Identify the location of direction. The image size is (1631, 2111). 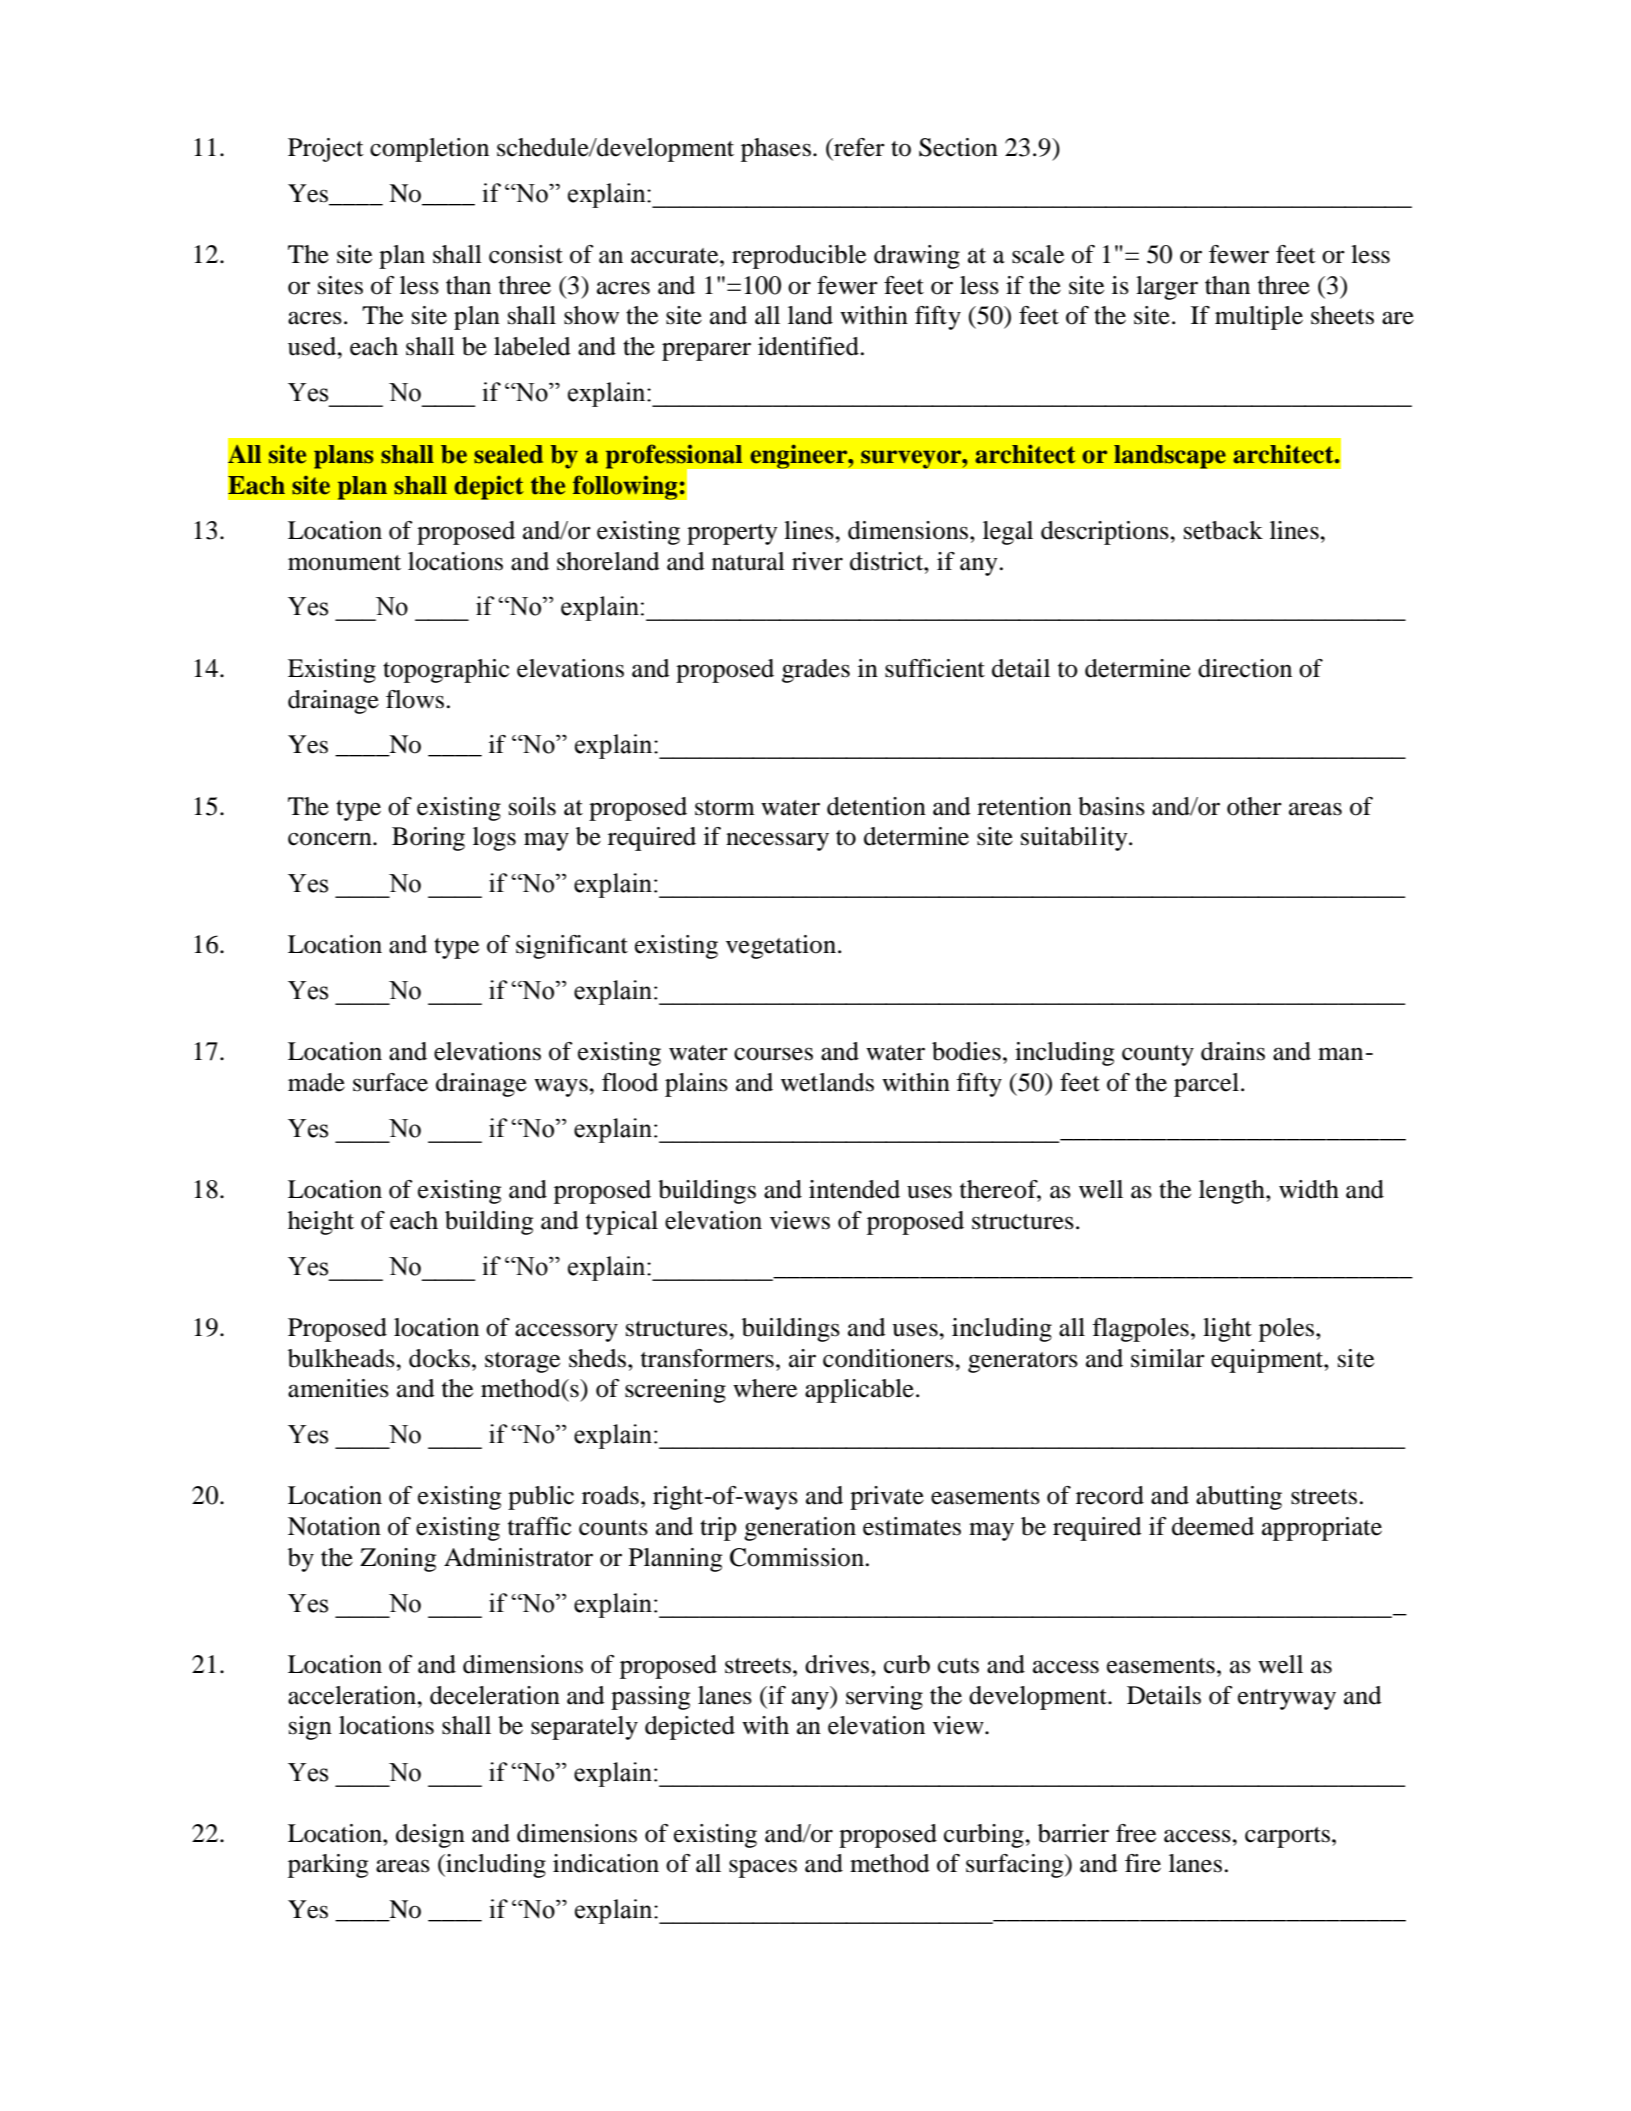
(1245, 668).
